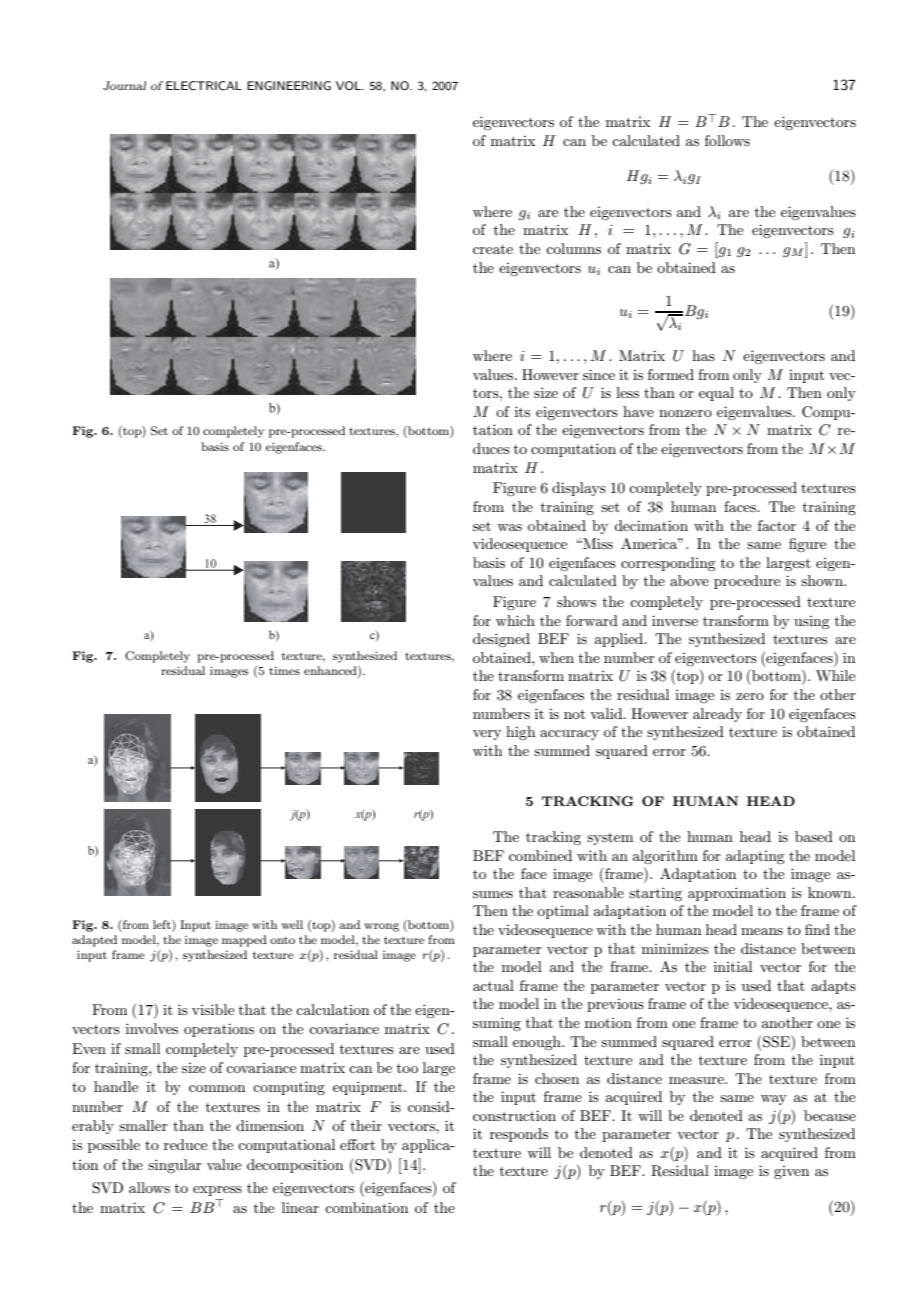 The width and height of the image is (924, 1308). Describe the element at coordinates (522, 411) in the image. I see `its` at that location.
